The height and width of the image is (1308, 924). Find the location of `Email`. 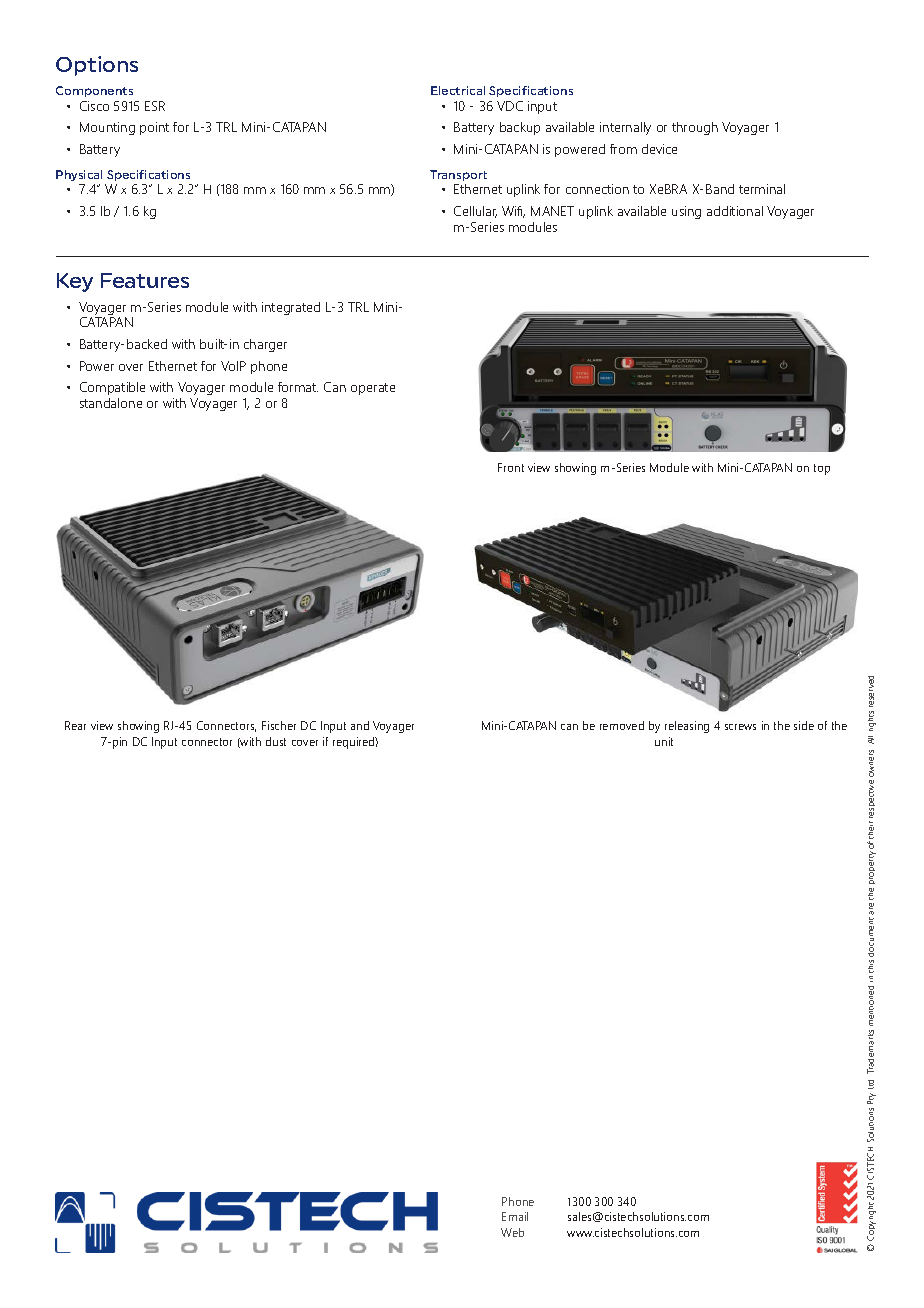

Email is located at coordinates (515, 1216).
